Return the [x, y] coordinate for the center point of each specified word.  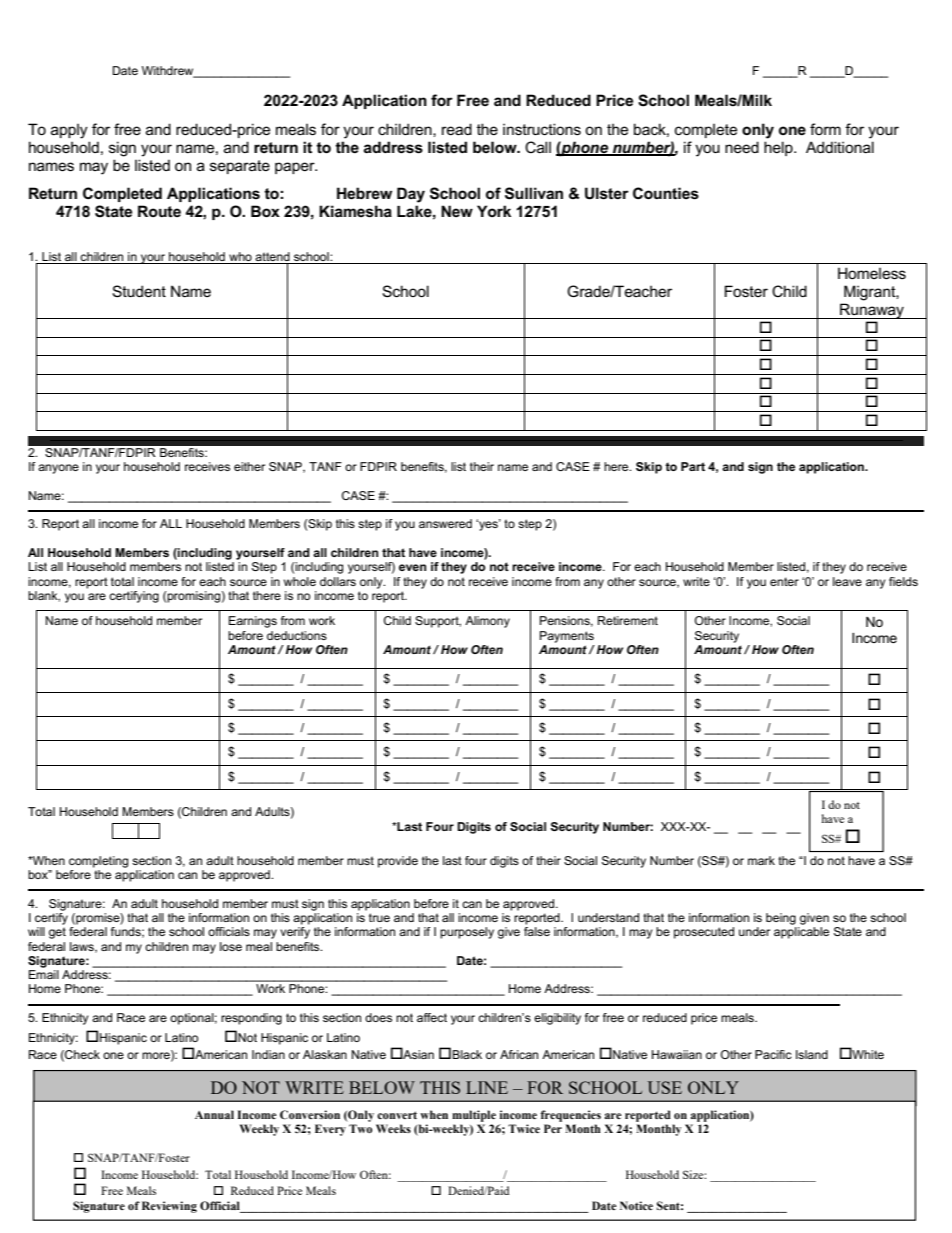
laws [83, 947]
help [779, 148]
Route [159, 211]
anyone [58, 469]
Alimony [487, 622]
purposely [467, 933]
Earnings [253, 622]
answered [445, 523]
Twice [524, 1128]
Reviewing [169, 1207]
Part [693, 466]
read [457, 129]
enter [784, 581]
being [781, 919]
